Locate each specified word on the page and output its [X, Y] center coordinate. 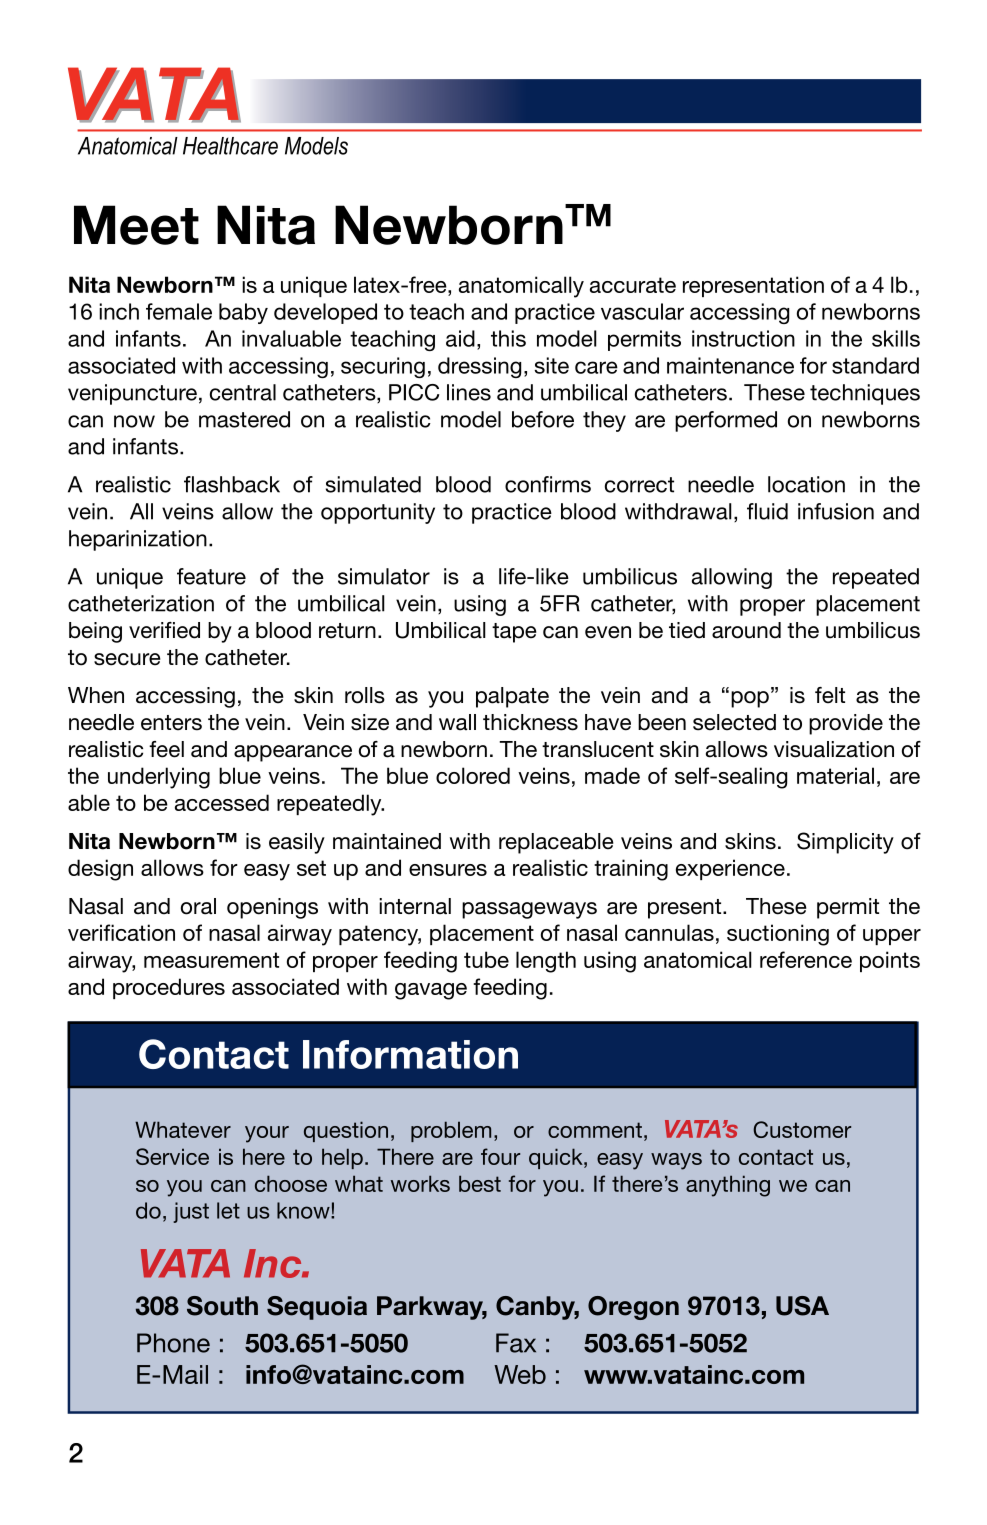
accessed [222, 802]
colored [473, 775]
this [508, 338]
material [835, 775]
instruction [743, 338]
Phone [173, 1343]
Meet [136, 225]
